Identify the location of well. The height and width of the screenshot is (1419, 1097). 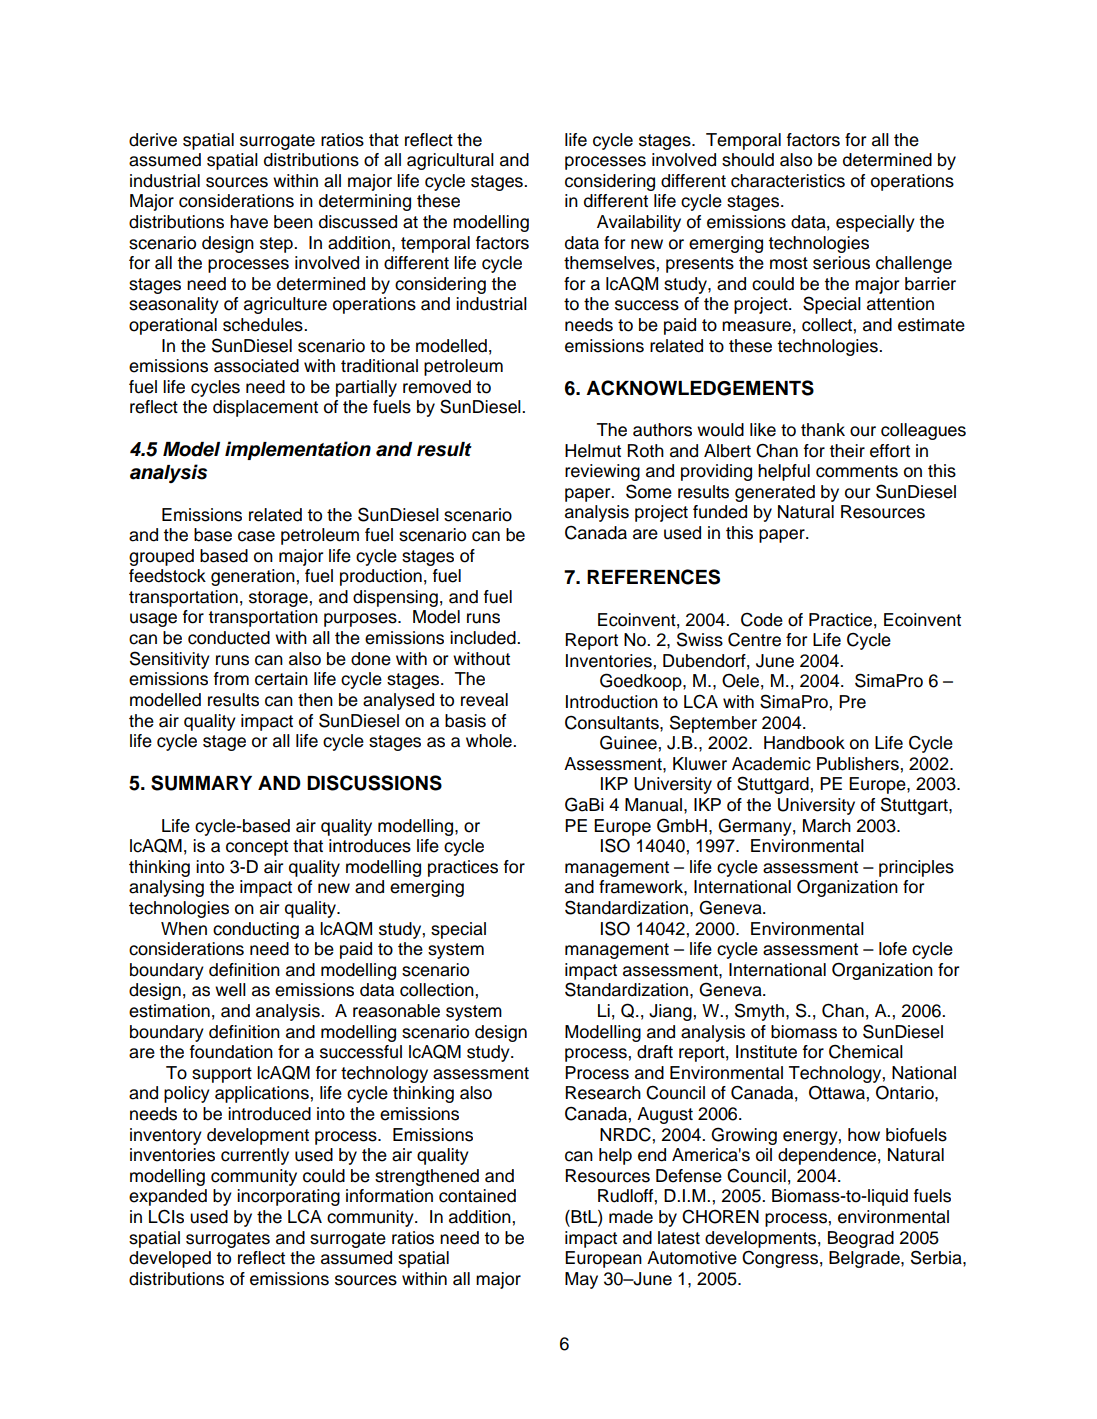
(230, 990).
